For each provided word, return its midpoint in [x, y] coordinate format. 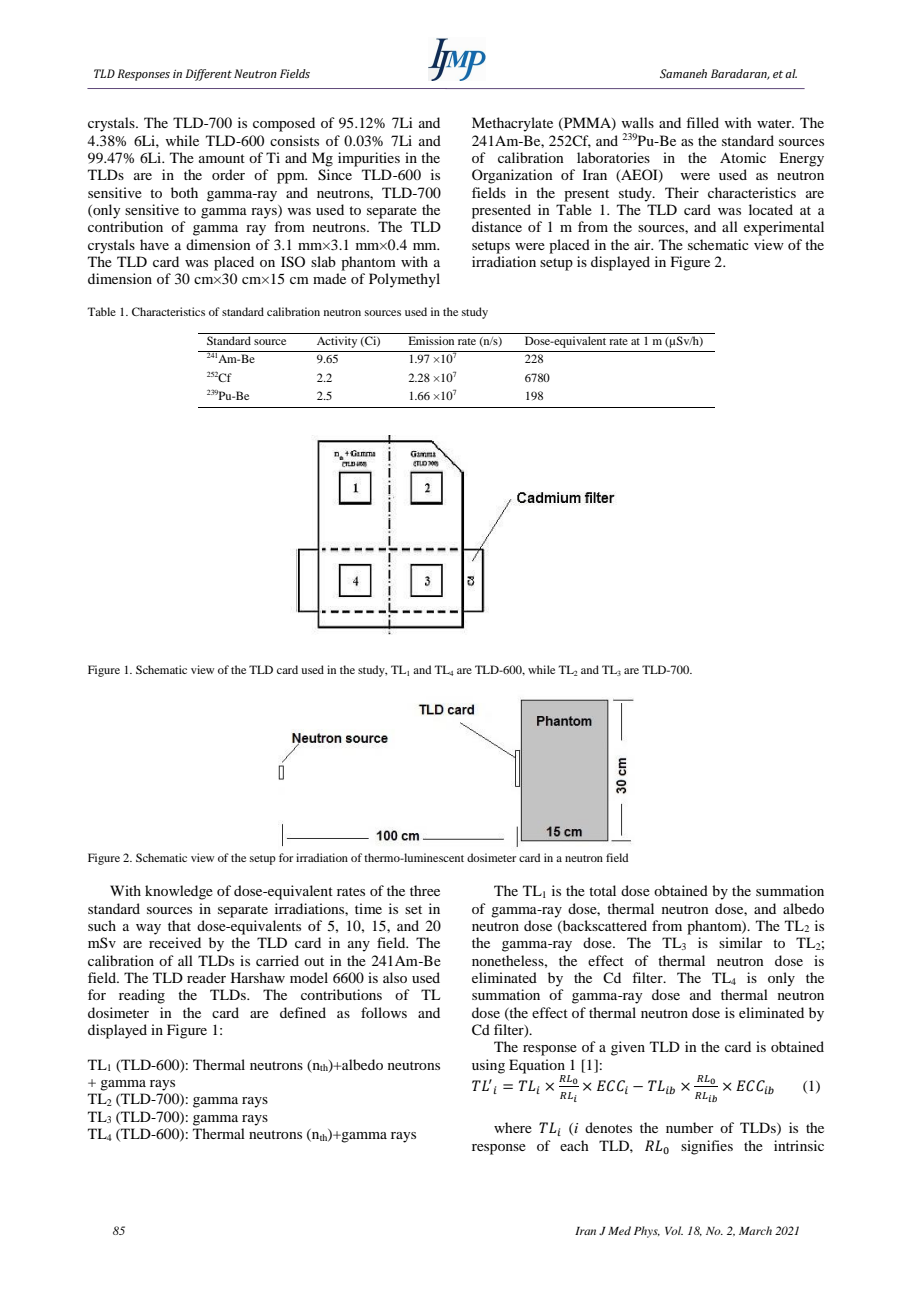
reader [206, 977]
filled [702, 122]
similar [741, 942]
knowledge [179, 892]
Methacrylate [512, 124]
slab [323, 261]
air [643, 244]
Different [208, 75]
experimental [784, 228]
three [425, 890]
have [154, 244]
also [395, 977]
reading [142, 996]
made [329, 278]
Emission [431, 340]
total [602, 890]
